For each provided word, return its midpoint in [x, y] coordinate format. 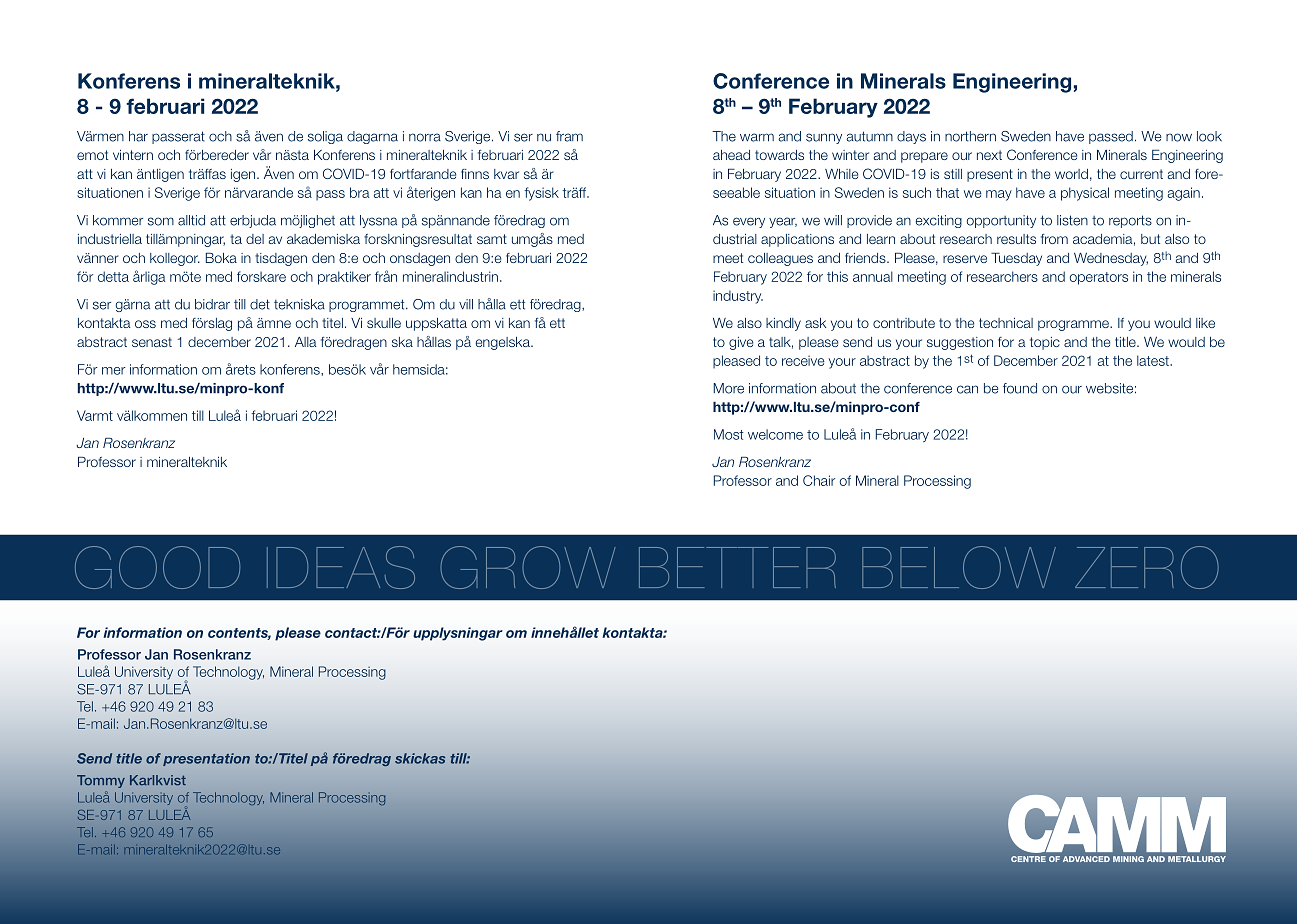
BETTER [737, 567]
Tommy [101, 781]
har [138, 136]
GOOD [157, 567]
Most [728, 434]
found [1020, 388]
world [1071, 174]
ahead [731, 155]
